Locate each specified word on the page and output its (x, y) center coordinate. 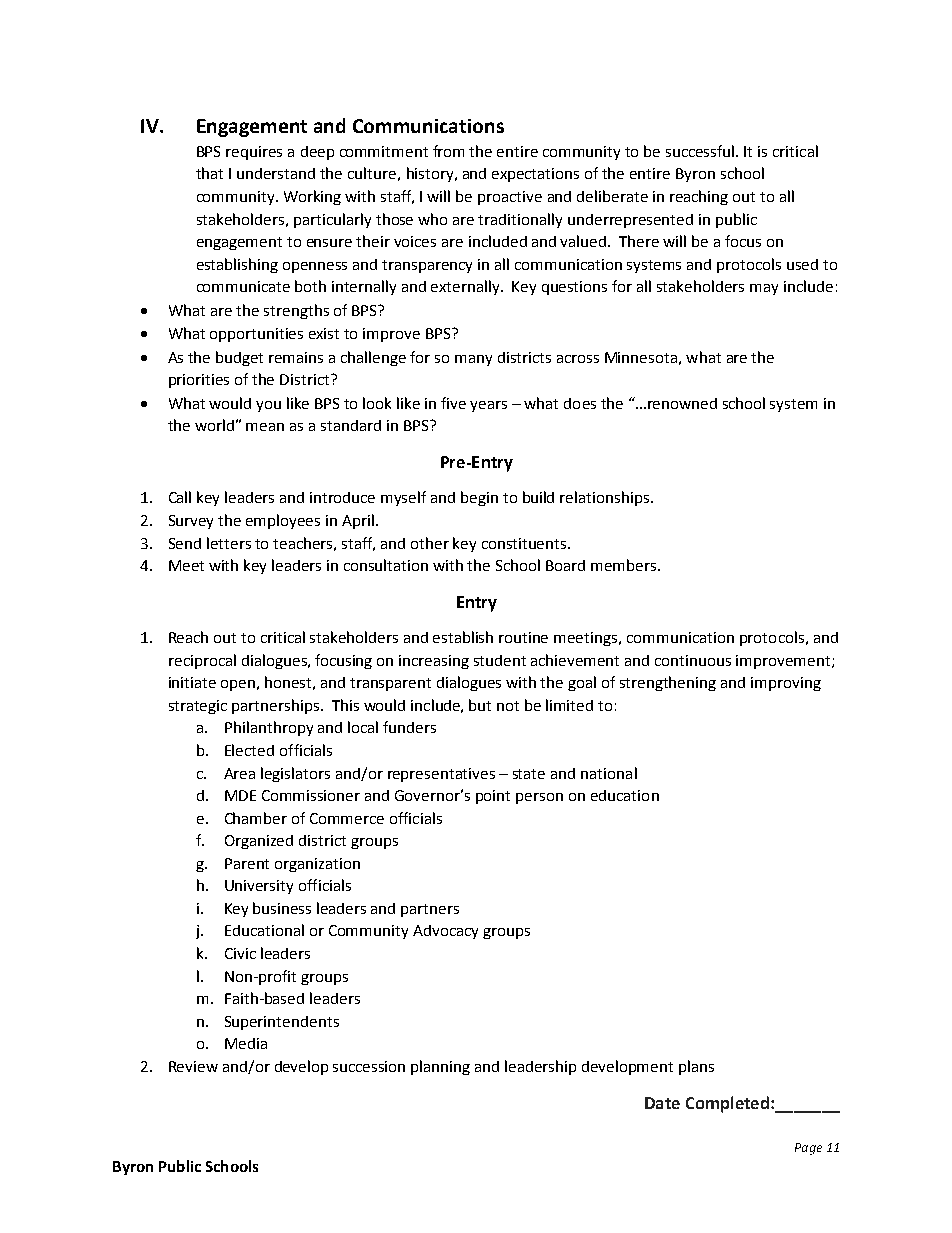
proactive (510, 198)
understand (276, 173)
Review (193, 1066)
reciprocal (202, 661)
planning (440, 1067)
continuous (693, 660)
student (500, 660)
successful (701, 151)
